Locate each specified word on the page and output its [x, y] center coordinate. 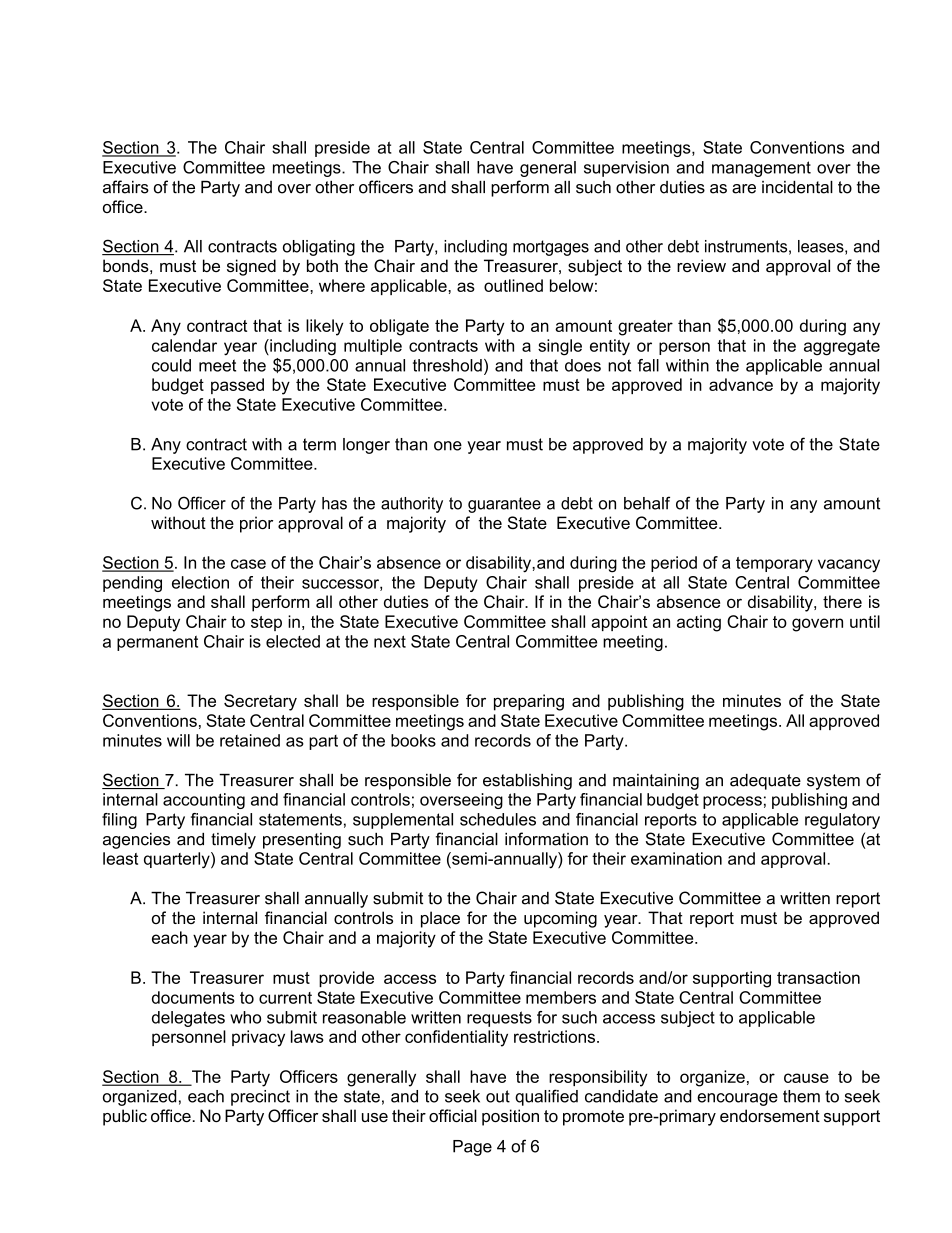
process [732, 802]
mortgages [551, 248]
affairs [126, 187]
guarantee [504, 505]
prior [256, 524]
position [510, 1117]
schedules [498, 819]
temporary [774, 565]
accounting [204, 801]
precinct [260, 1098]
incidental [797, 187]
